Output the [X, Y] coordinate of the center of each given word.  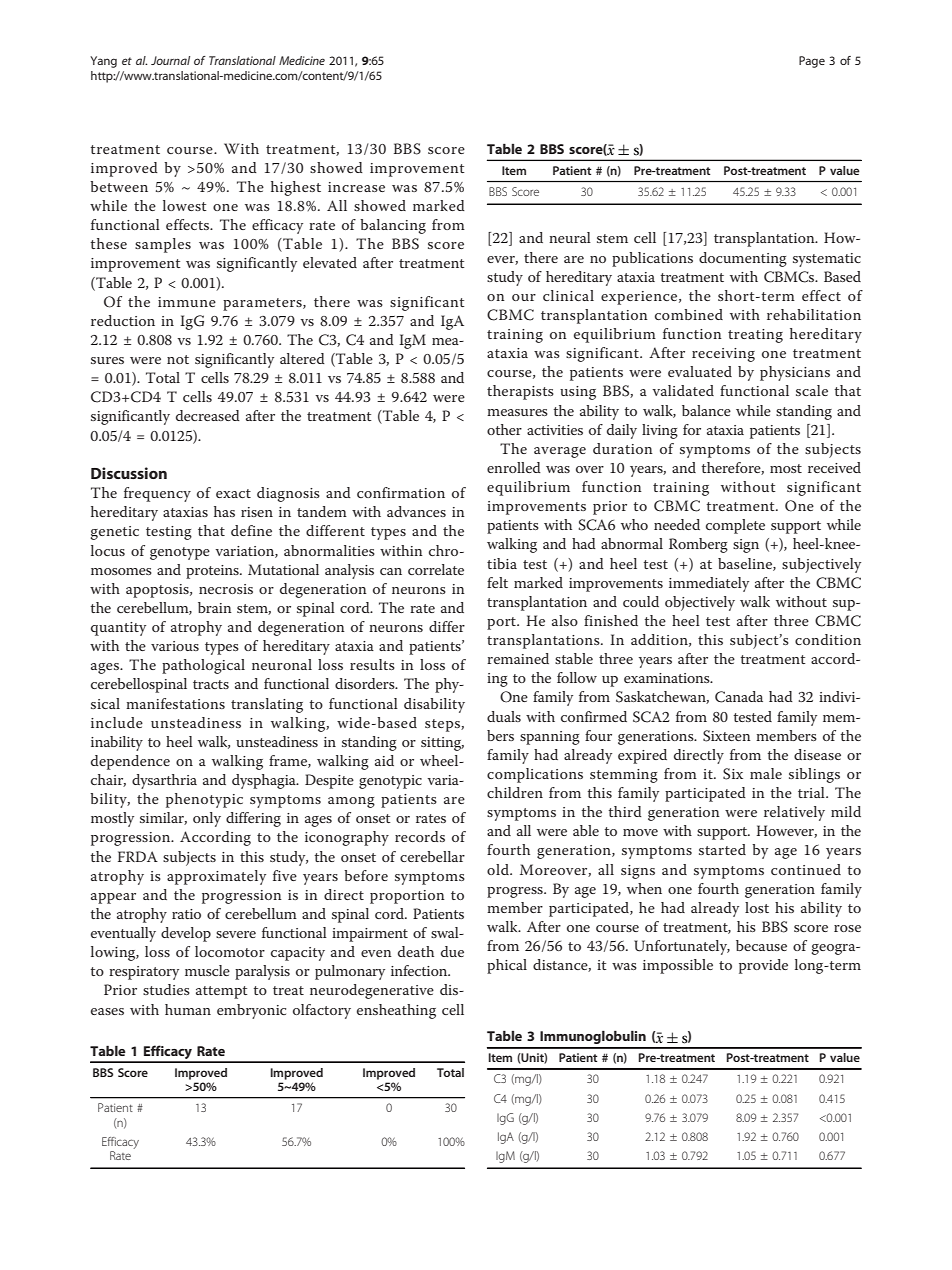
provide [763, 966]
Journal [170, 60]
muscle [207, 970]
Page [812, 62]
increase [356, 187]
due [452, 951]
